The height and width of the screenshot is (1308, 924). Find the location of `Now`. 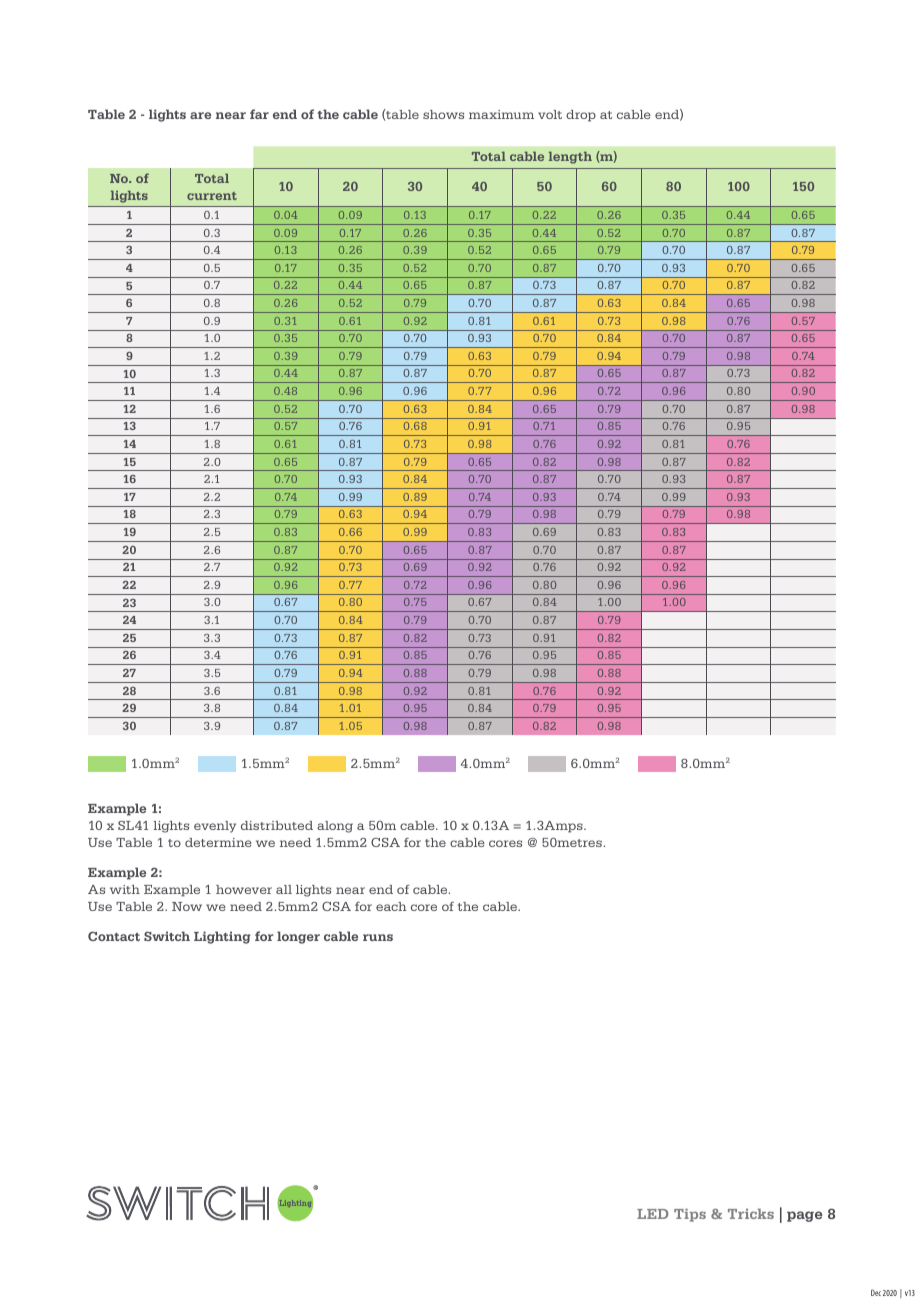

Now is located at coordinates (187, 906).
